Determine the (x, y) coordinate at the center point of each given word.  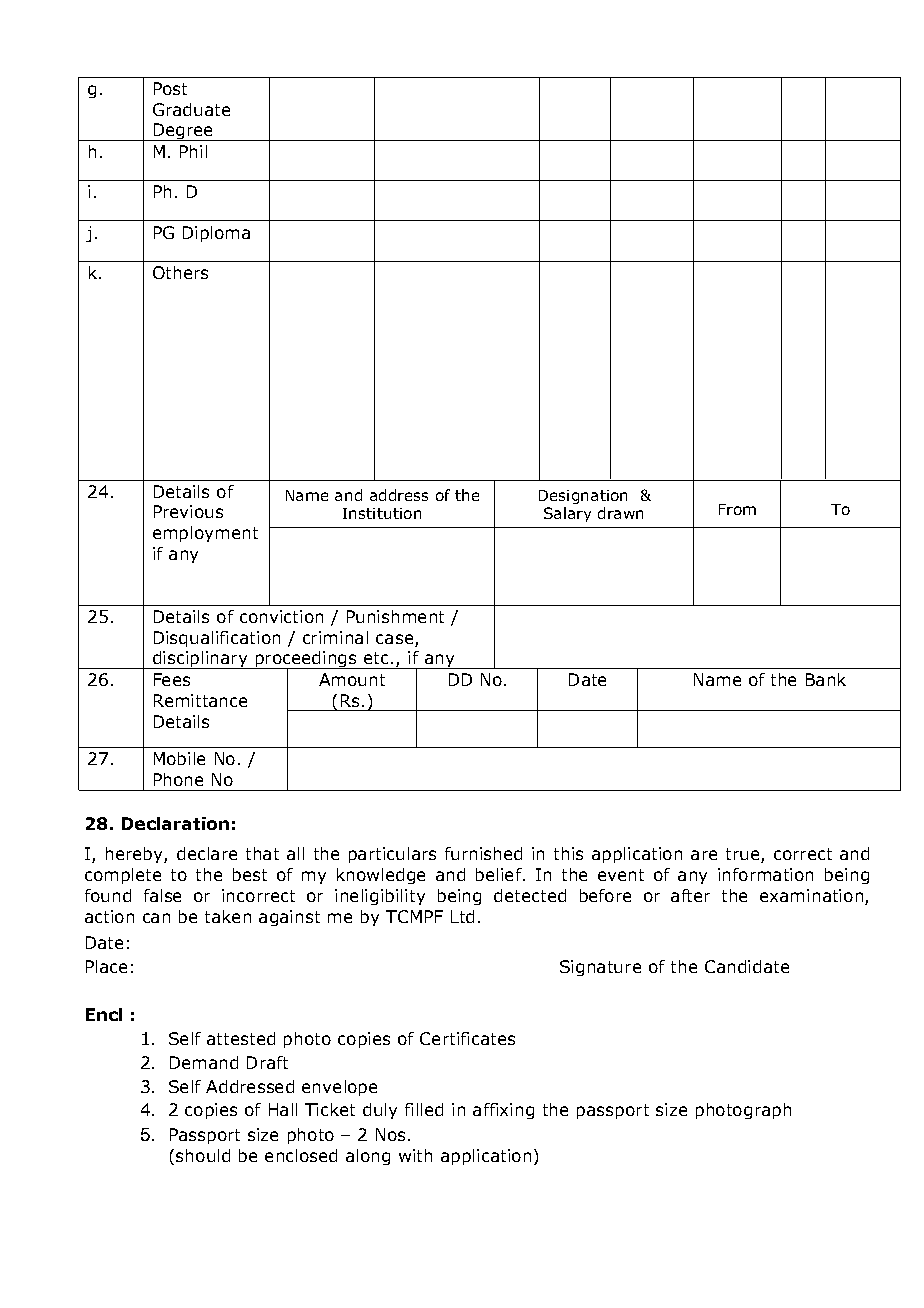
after (690, 895)
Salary (567, 514)
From (737, 509)
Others (180, 272)
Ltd (462, 916)
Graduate (191, 109)
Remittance (200, 700)
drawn (620, 513)
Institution (382, 513)
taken (228, 916)
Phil (193, 151)
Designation (583, 497)
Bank (826, 679)
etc (376, 658)
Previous (188, 511)
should (203, 1155)
